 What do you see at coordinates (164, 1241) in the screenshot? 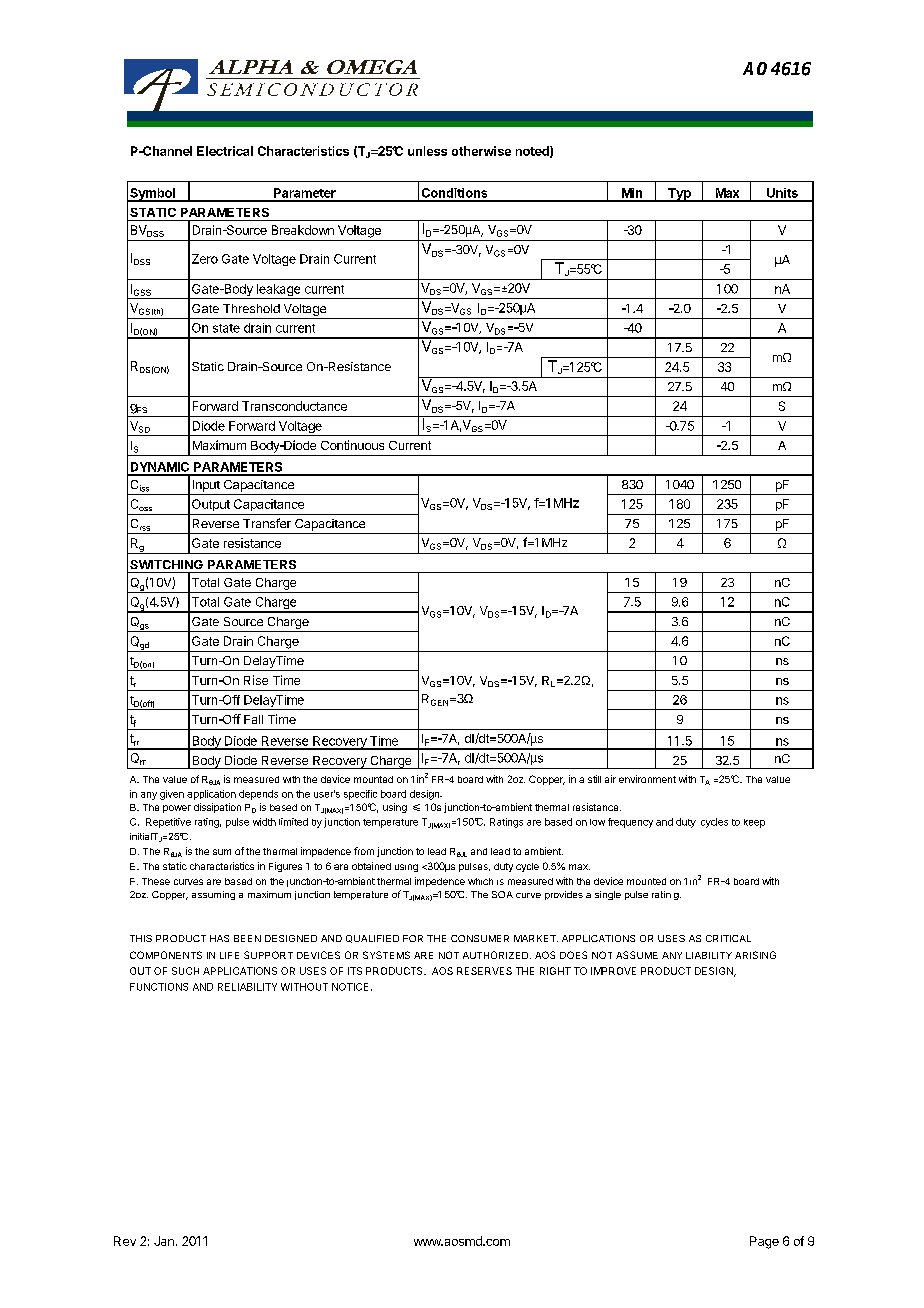
I see `Jan` at bounding box center [164, 1241].
